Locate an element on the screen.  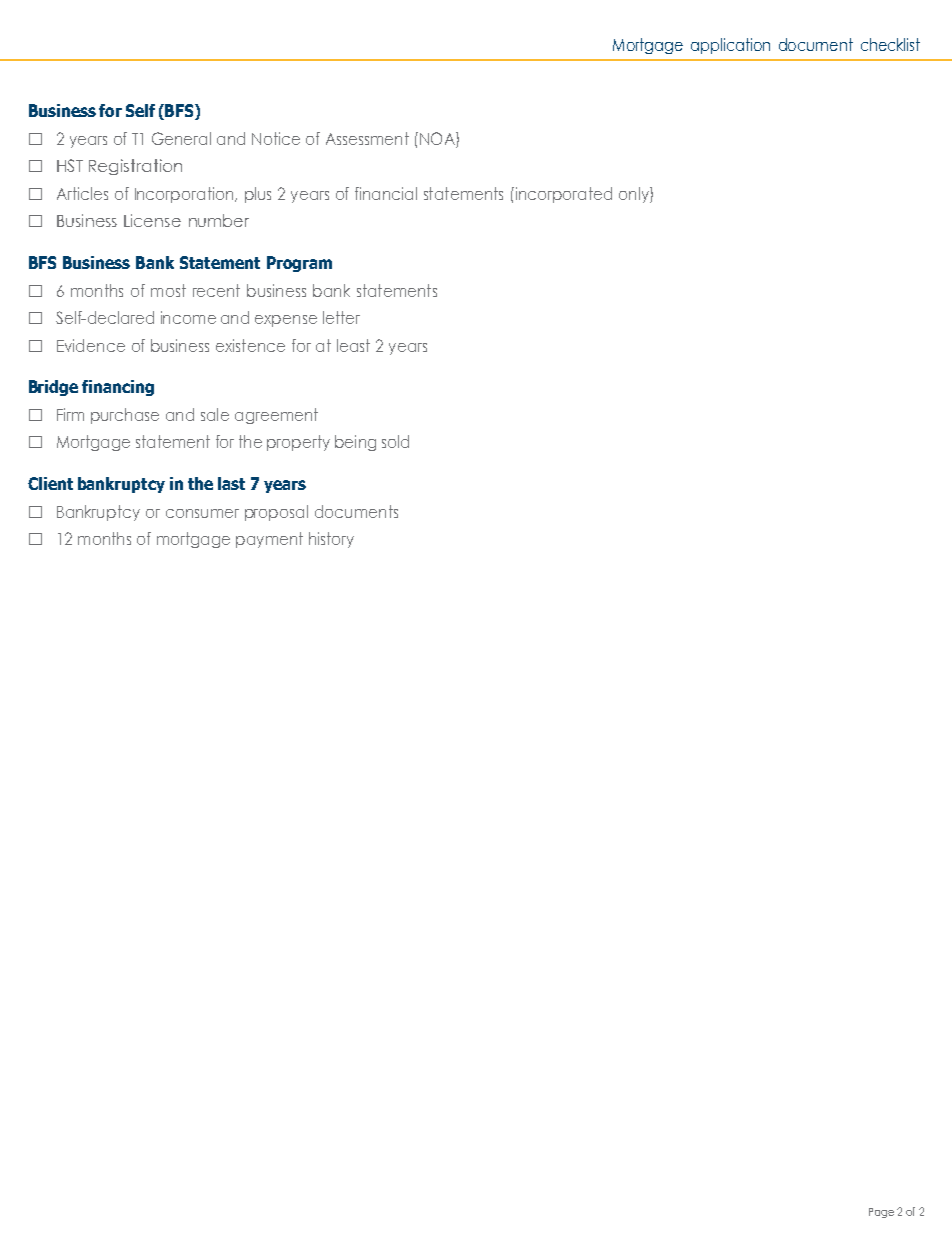
history is located at coordinates (331, 540).
